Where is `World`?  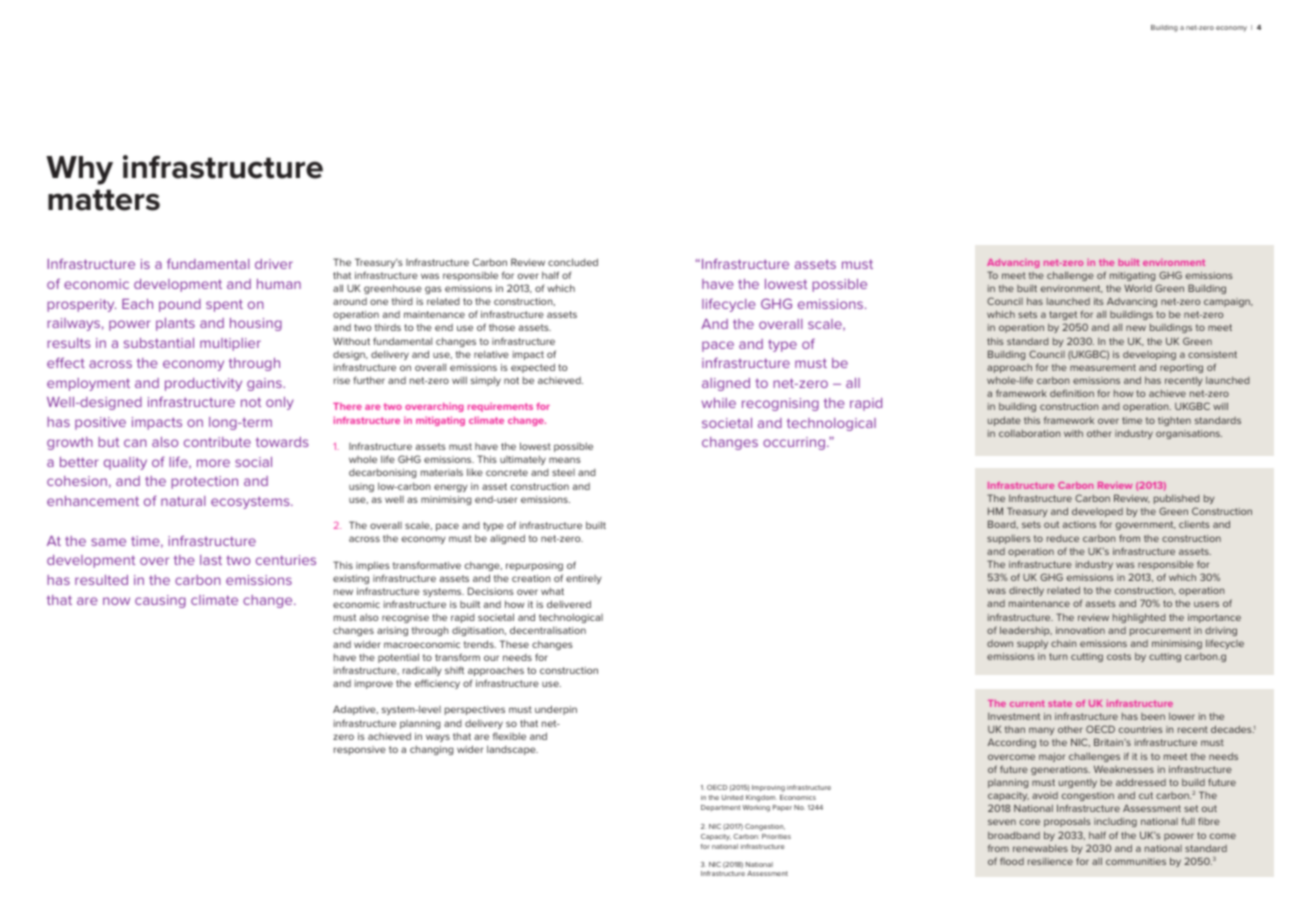 World is located at coordinates (1138, 288).
